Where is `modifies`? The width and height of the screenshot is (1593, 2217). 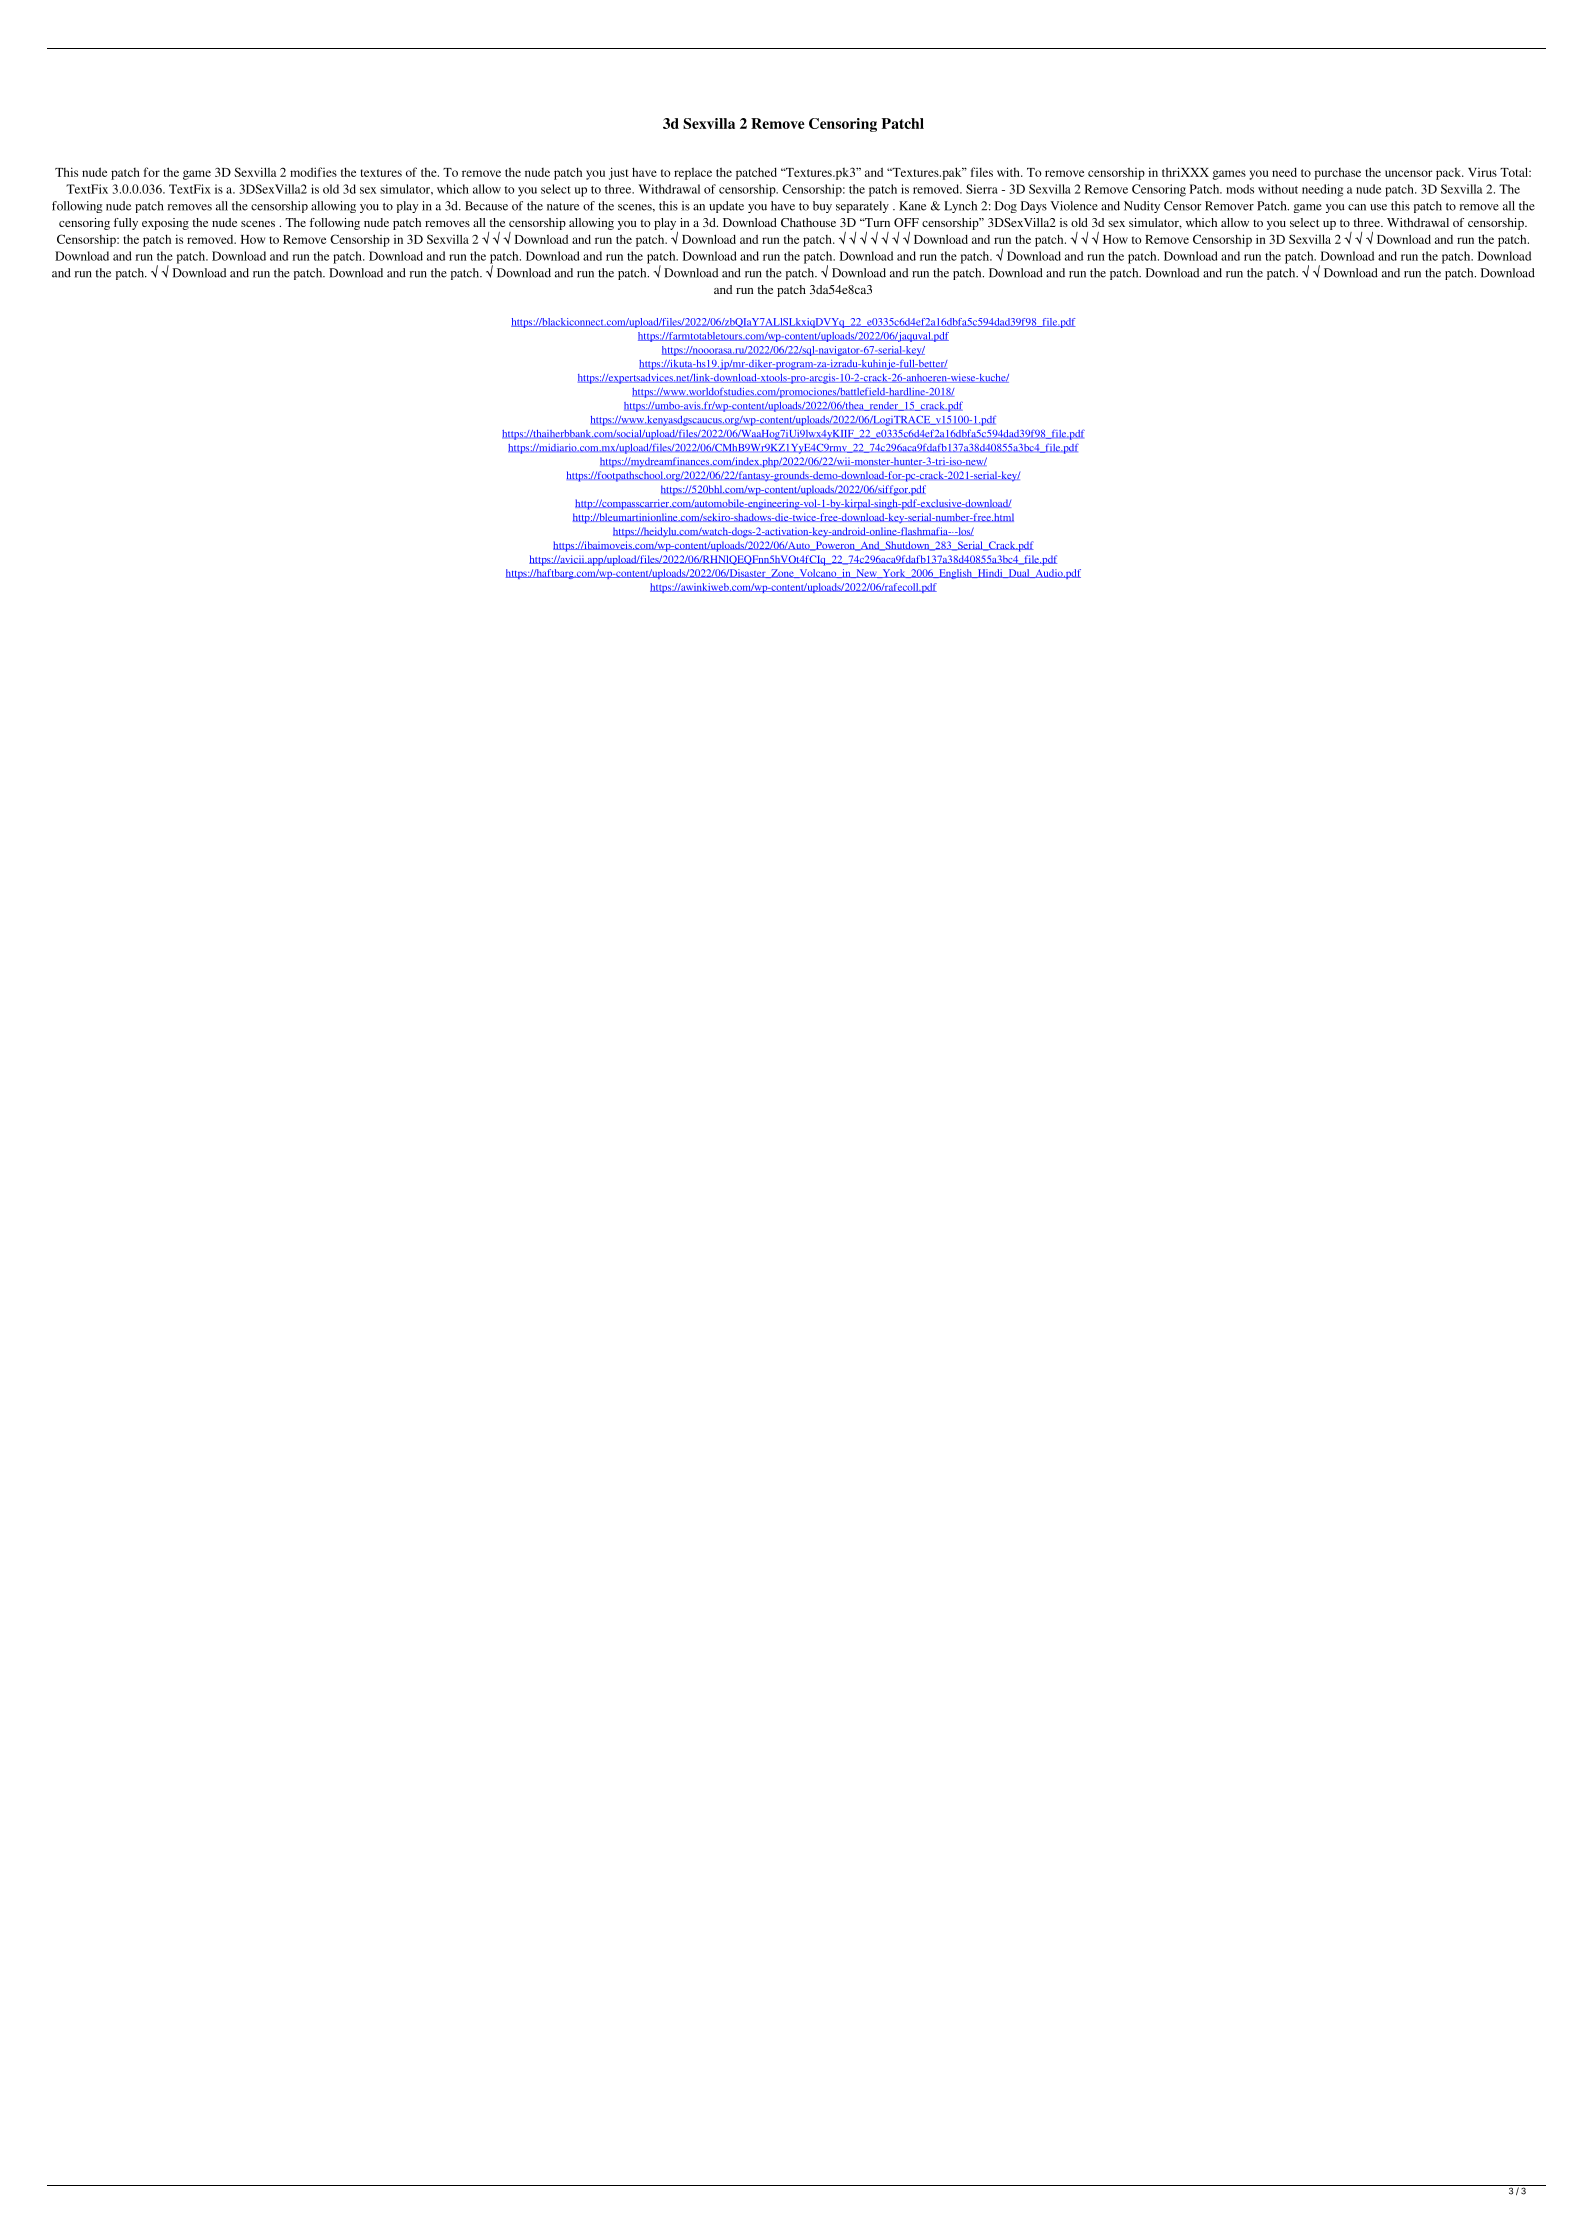 modifies is located at coordinates (313, 172).
